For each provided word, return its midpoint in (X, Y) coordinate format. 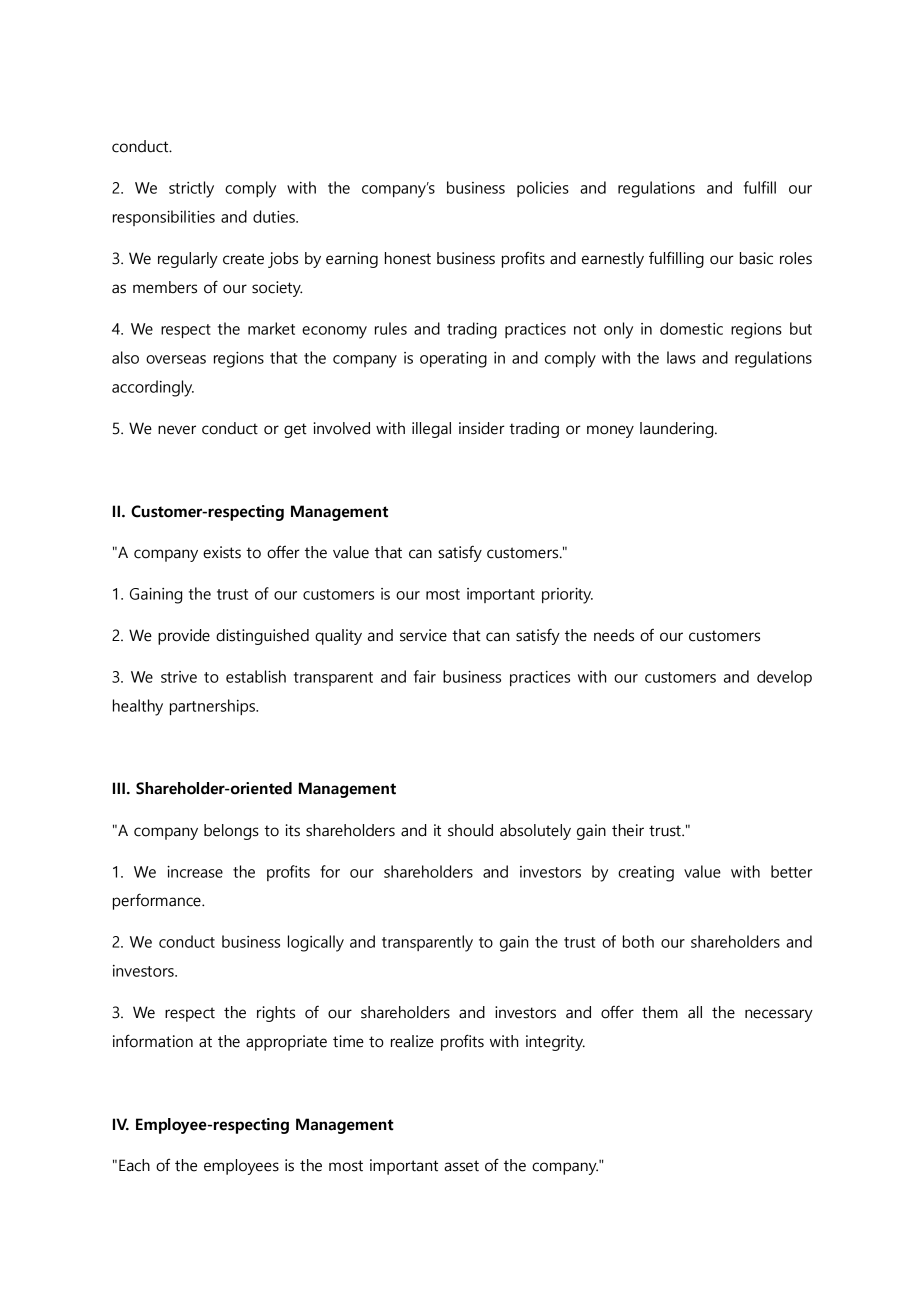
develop (784, 678)
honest (408, 258)
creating (646, 874)
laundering (676, 430)
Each (134, 1165)
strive (179, 677)
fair (425, 676)
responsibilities (164, 218)
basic (756, 258)
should (470, 830)
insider (482, 428)
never (177, 430)
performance (158, 901)
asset (461, 1166)
